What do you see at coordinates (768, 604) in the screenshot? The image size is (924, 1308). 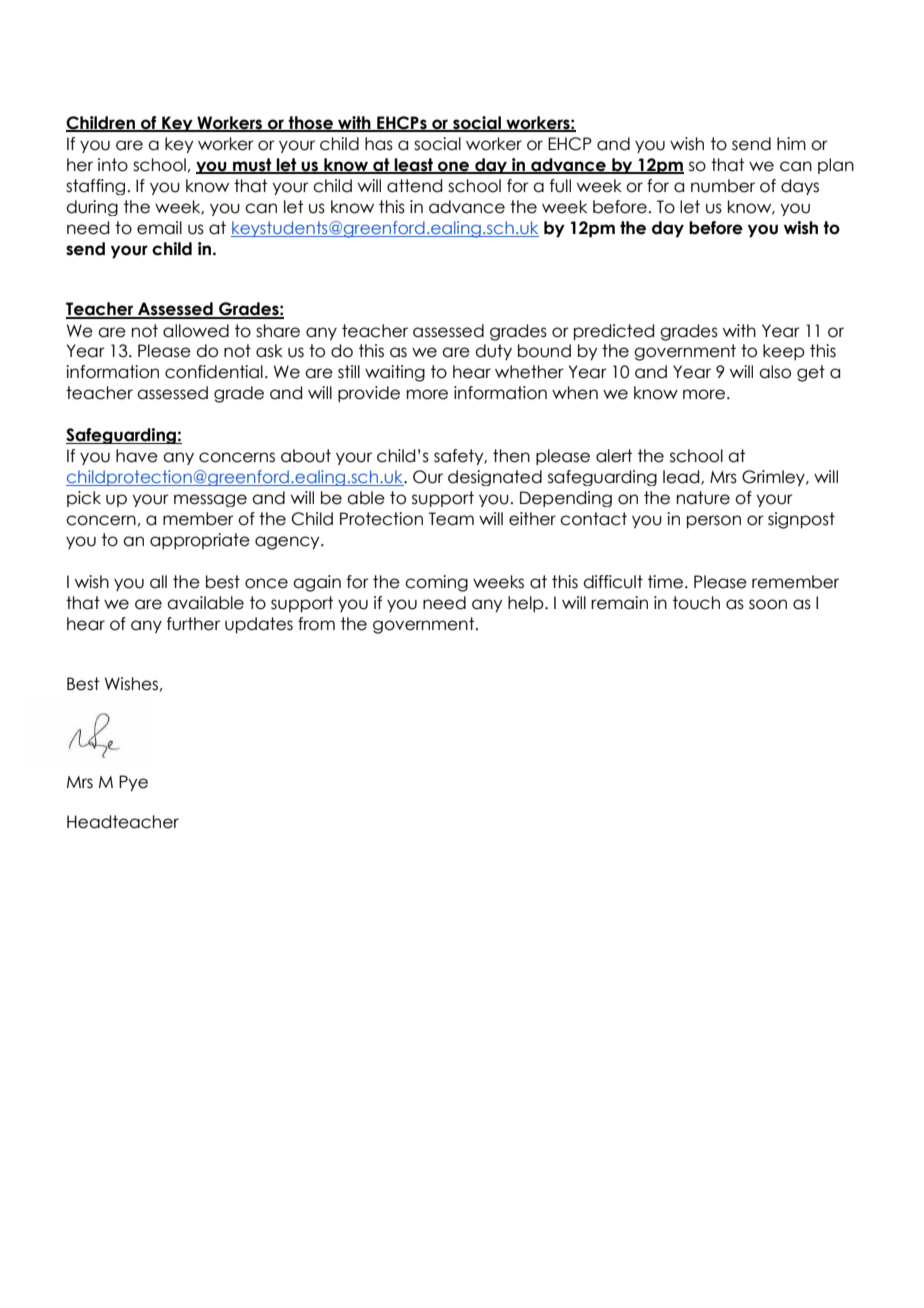 I see `soon` at bounding box center [768, 604].
